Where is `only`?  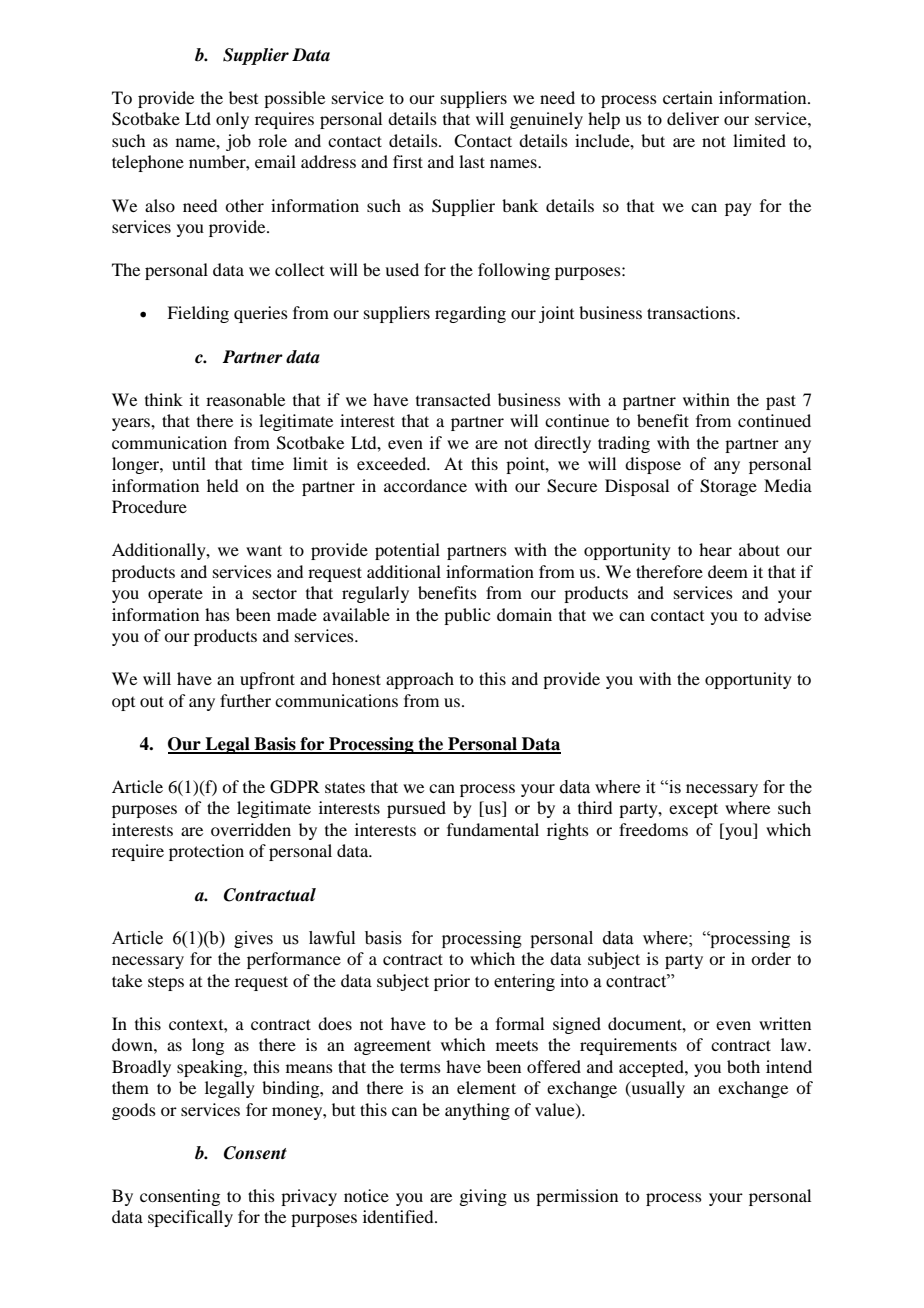
only is located at coordinates (232, 120).
